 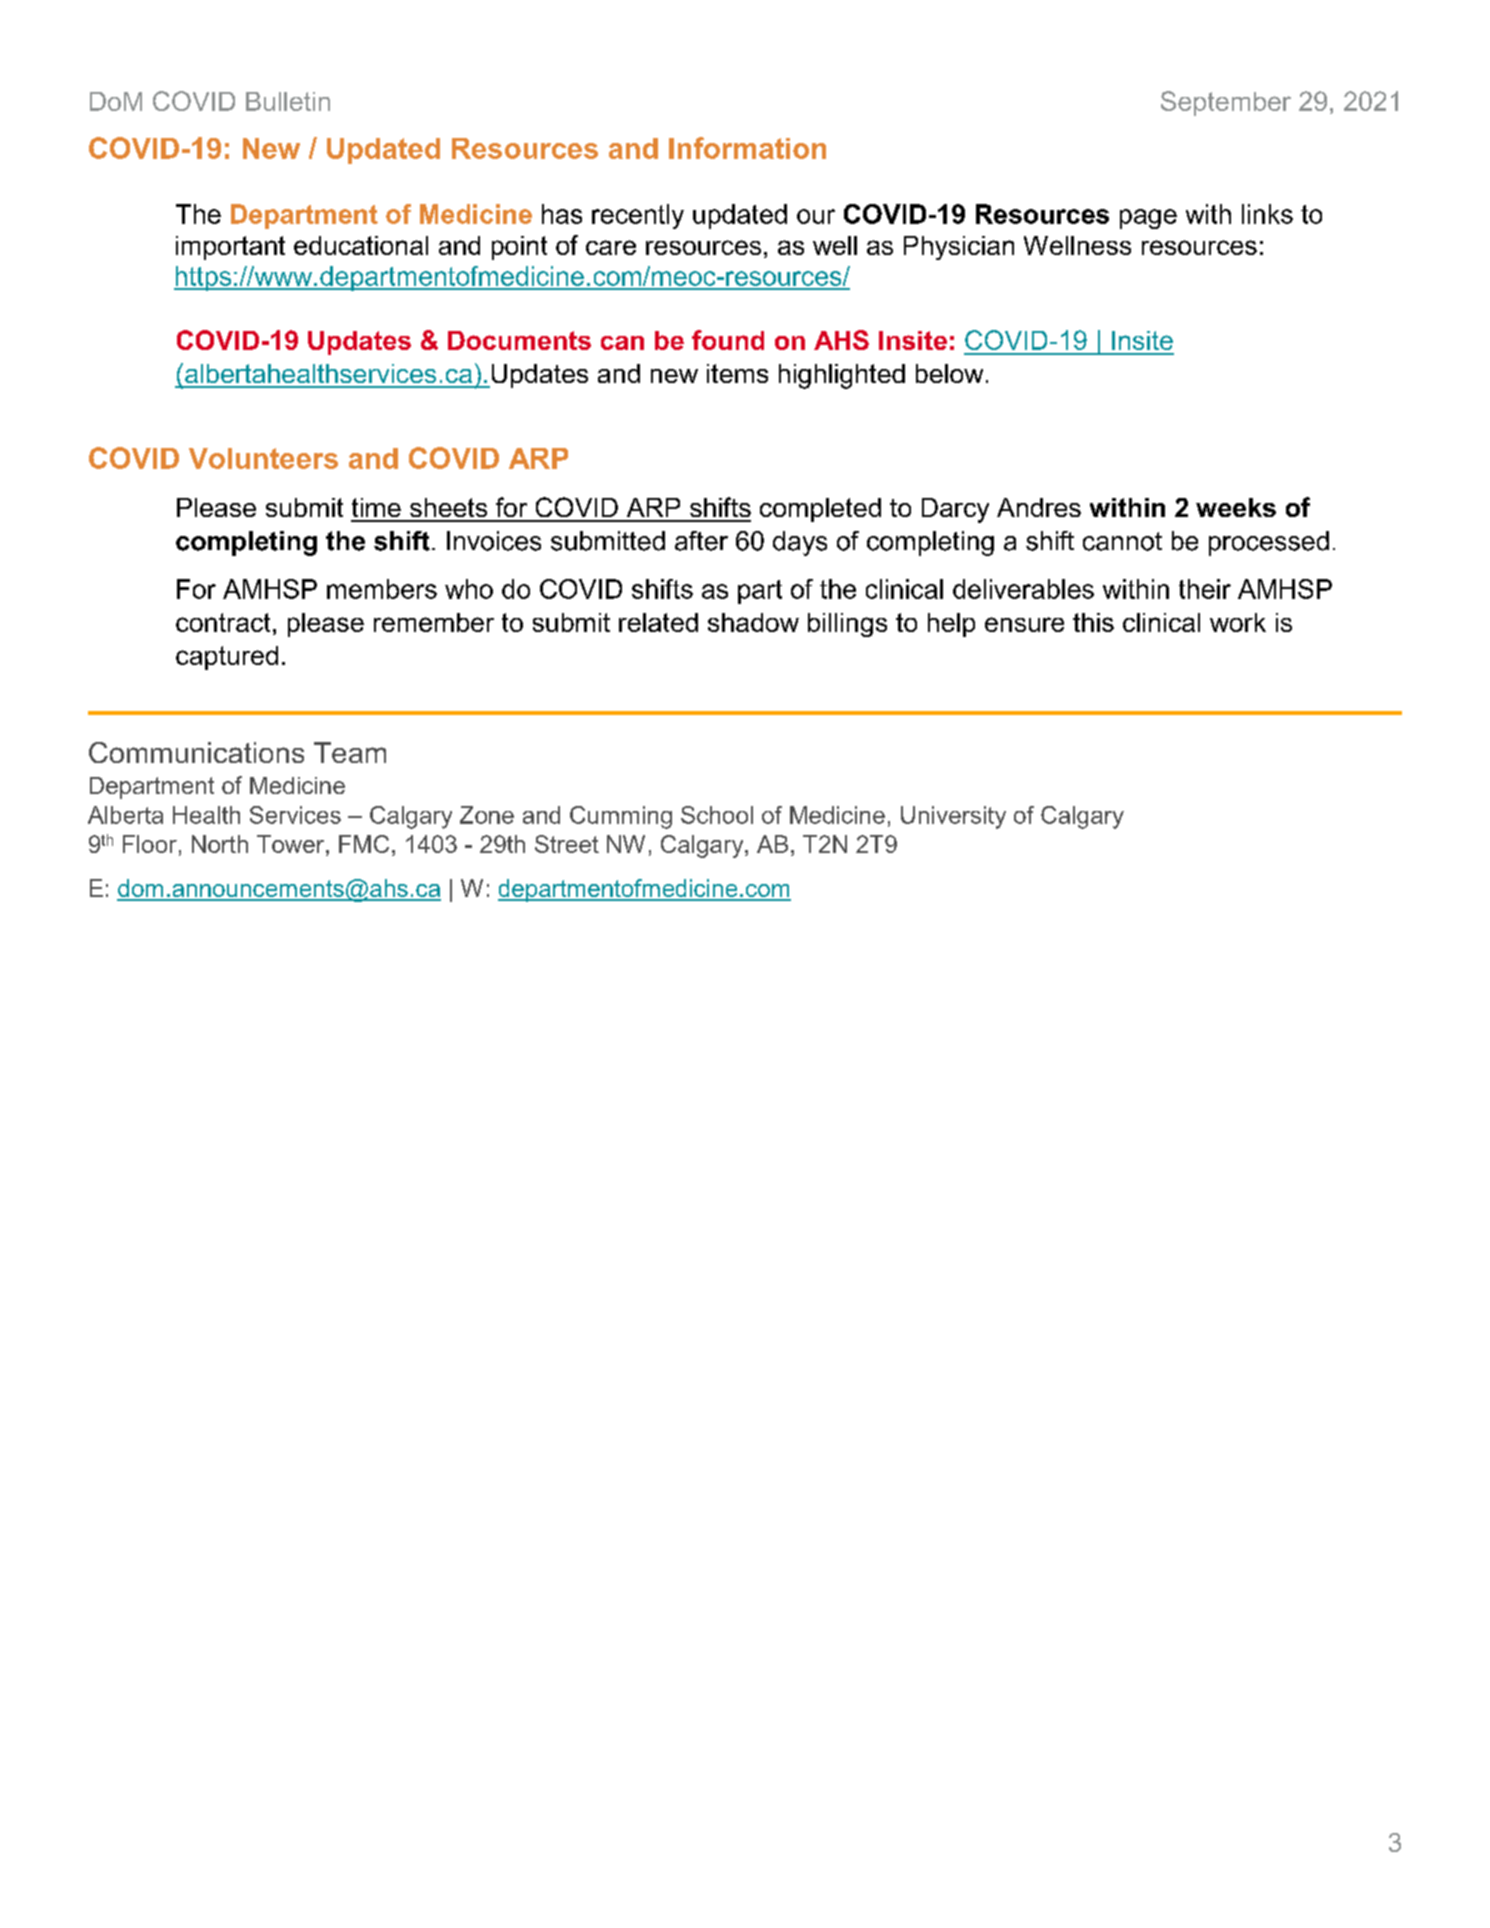 What do you see at coordinates (263, 458) in the screenshot?
I see `Volunteers` at bounding box center [263, 458].
